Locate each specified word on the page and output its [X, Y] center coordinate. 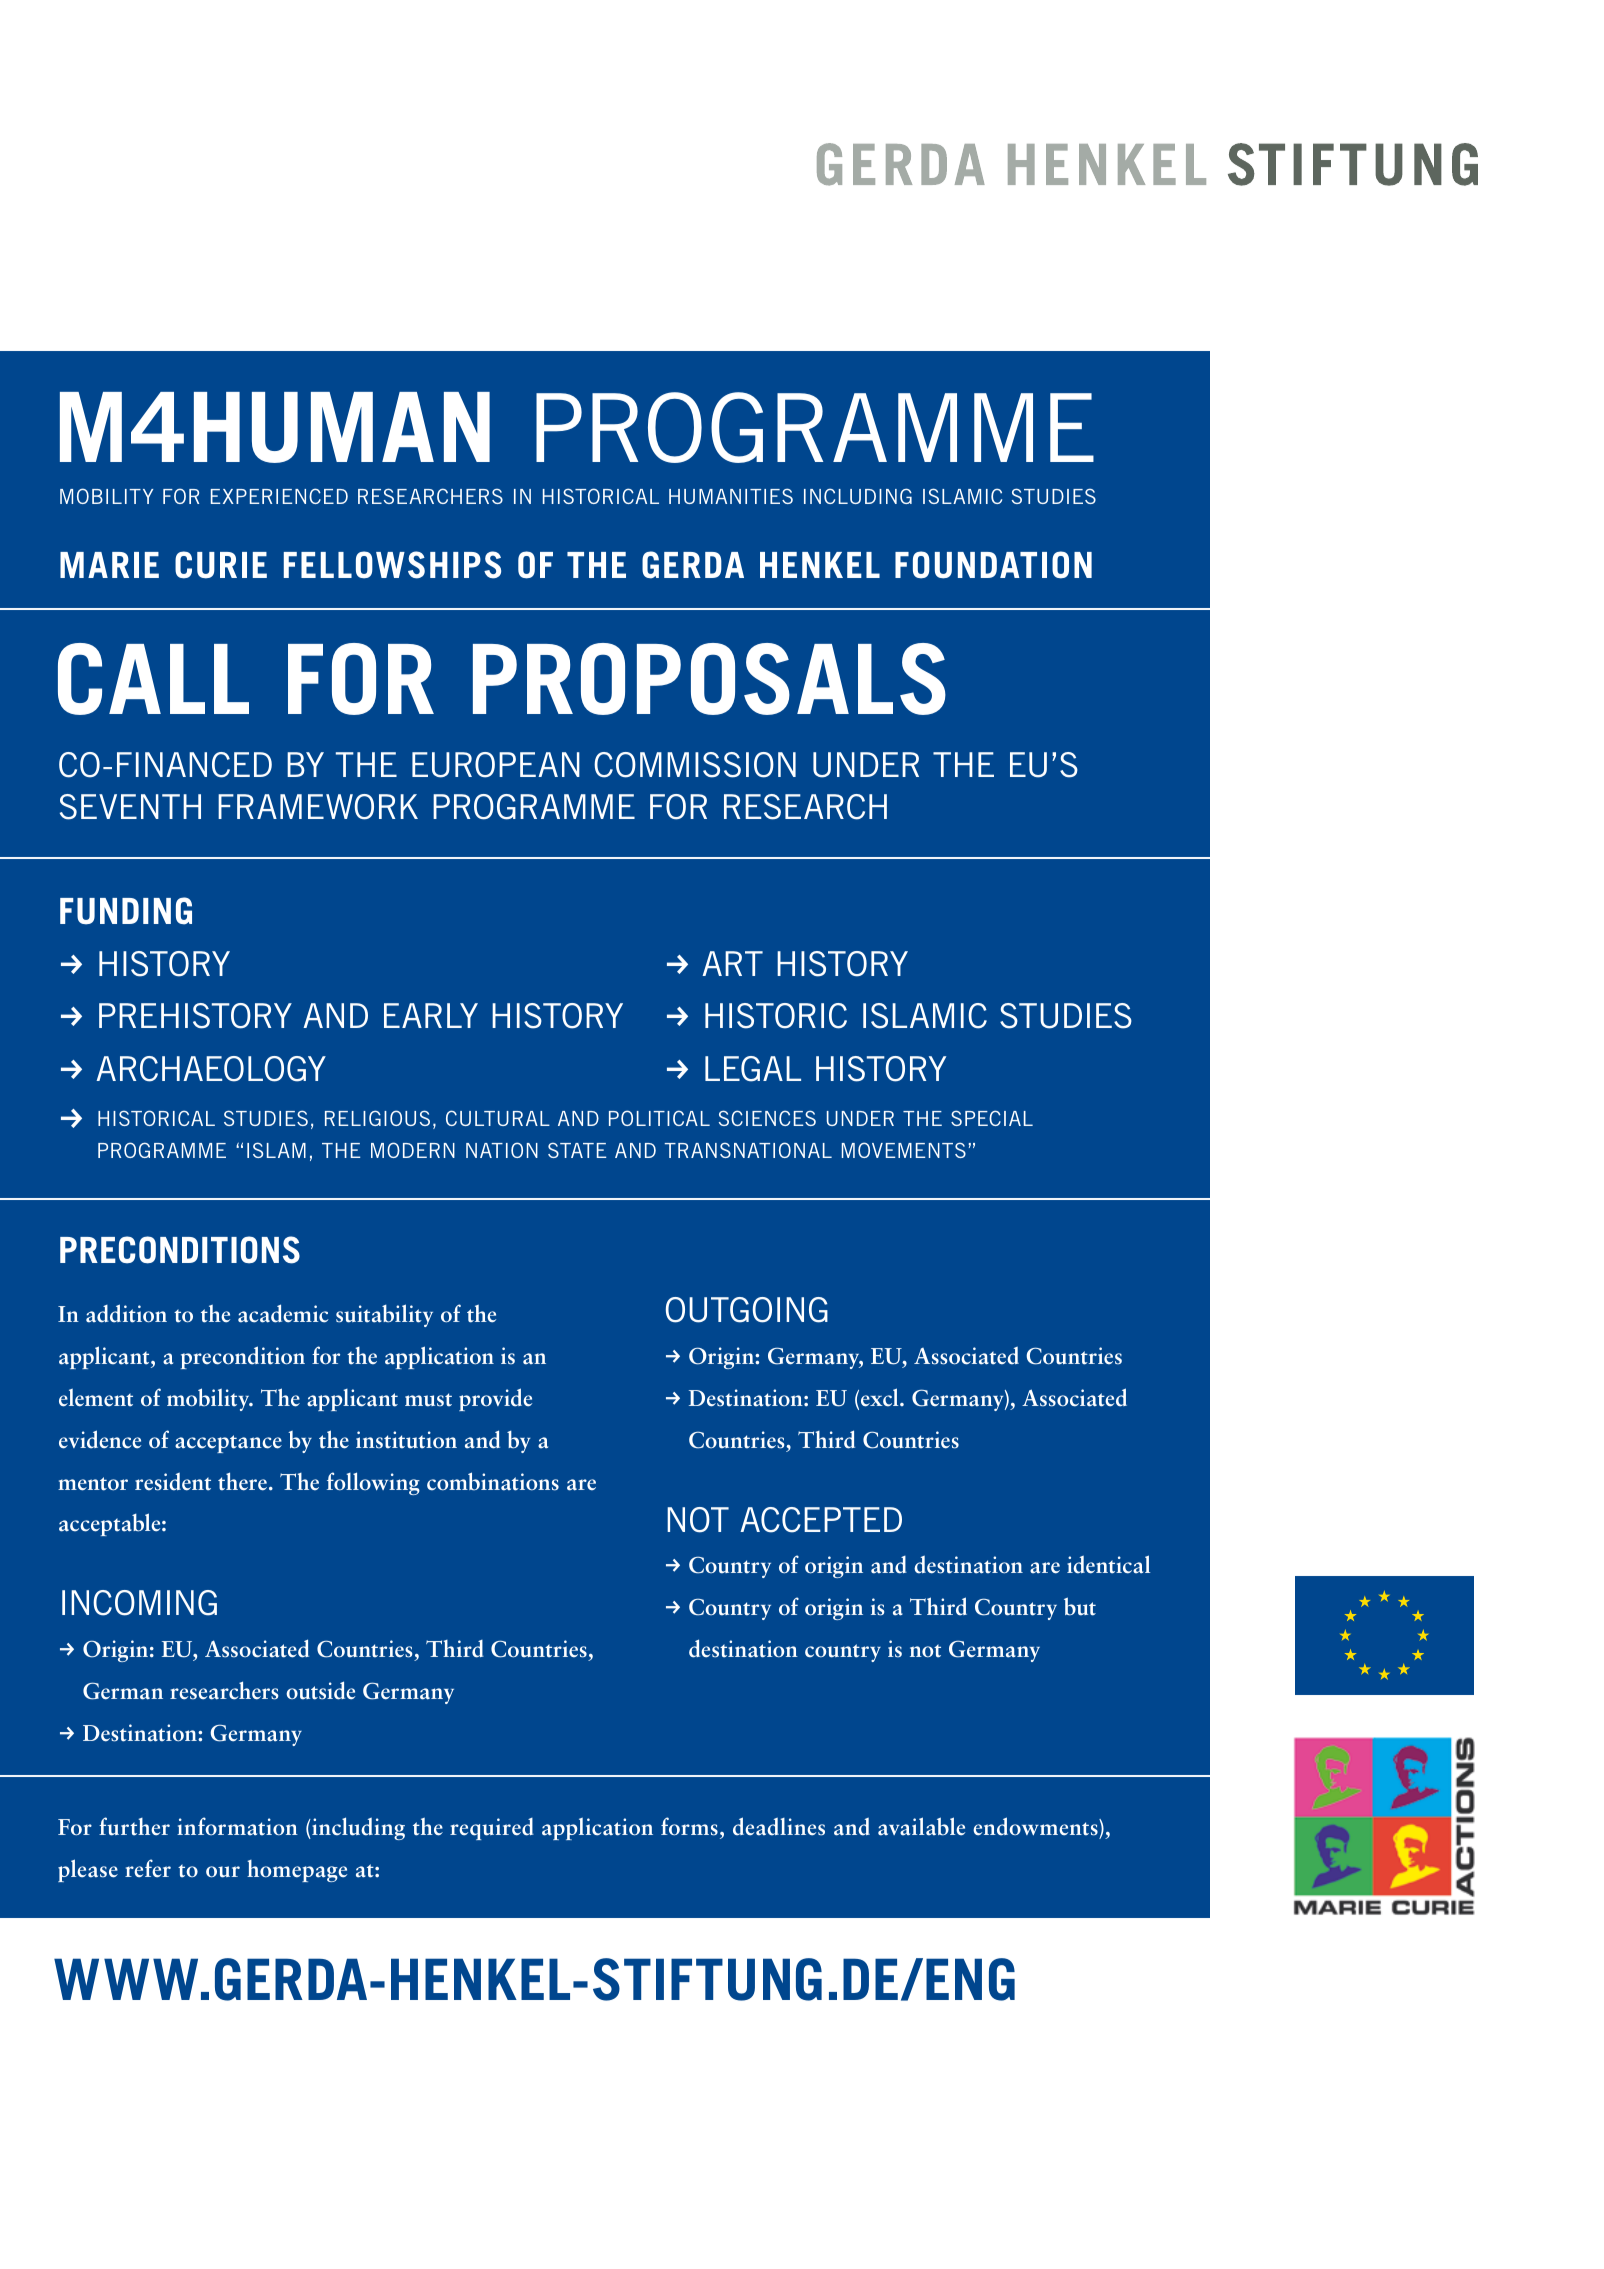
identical [1108, 1564]
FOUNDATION [993, 565]
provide [495, 1399]
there [244, 1481]
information [237, 1826]
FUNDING [126, 911]
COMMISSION [695, 765]
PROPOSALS [709, 679]
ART [732, 963]
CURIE [221, 565]
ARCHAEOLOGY [211, 1069]
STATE [577, 1150]
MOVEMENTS [904, 1150]
